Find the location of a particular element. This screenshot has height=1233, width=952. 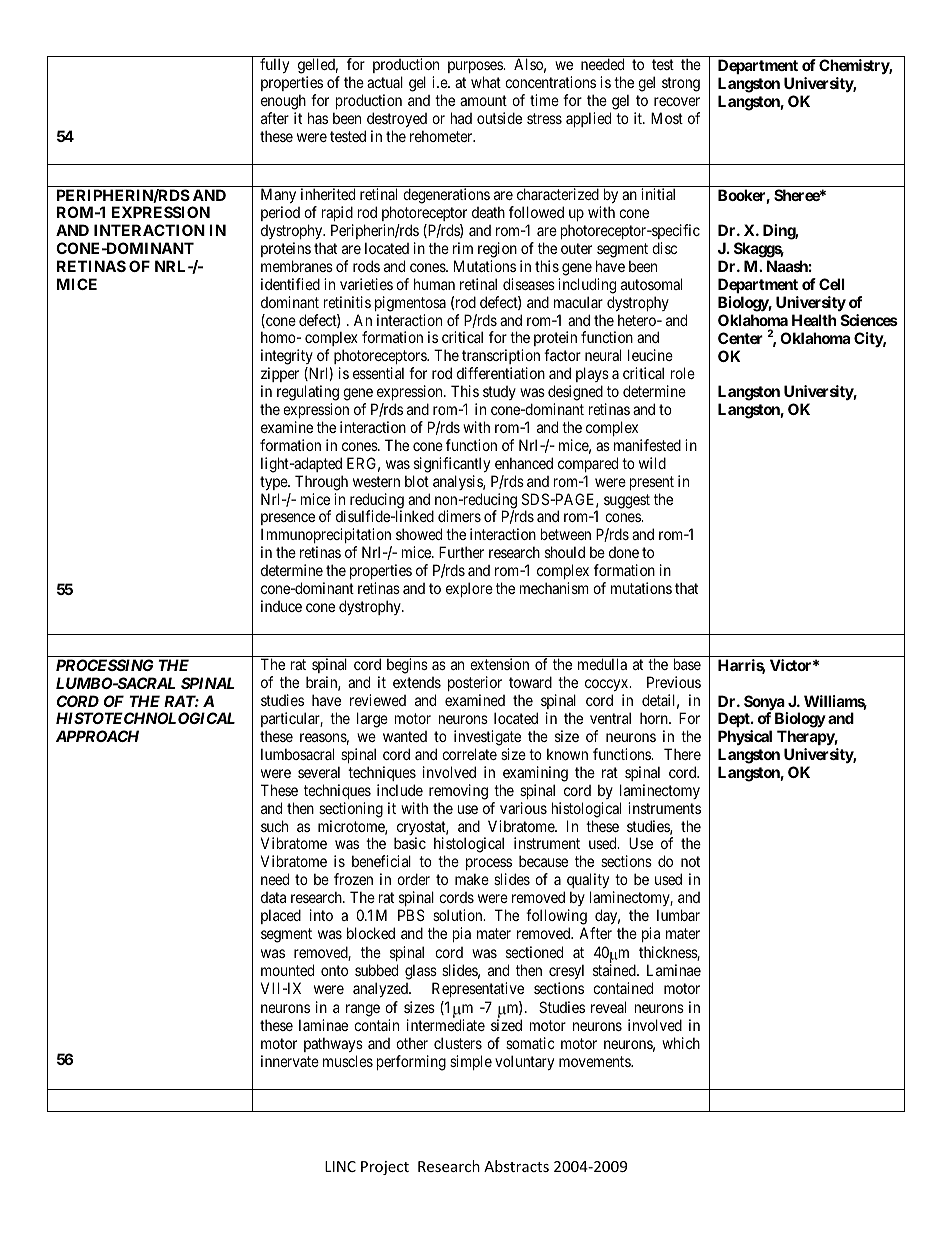

data is located at coordinates (273, 897).
